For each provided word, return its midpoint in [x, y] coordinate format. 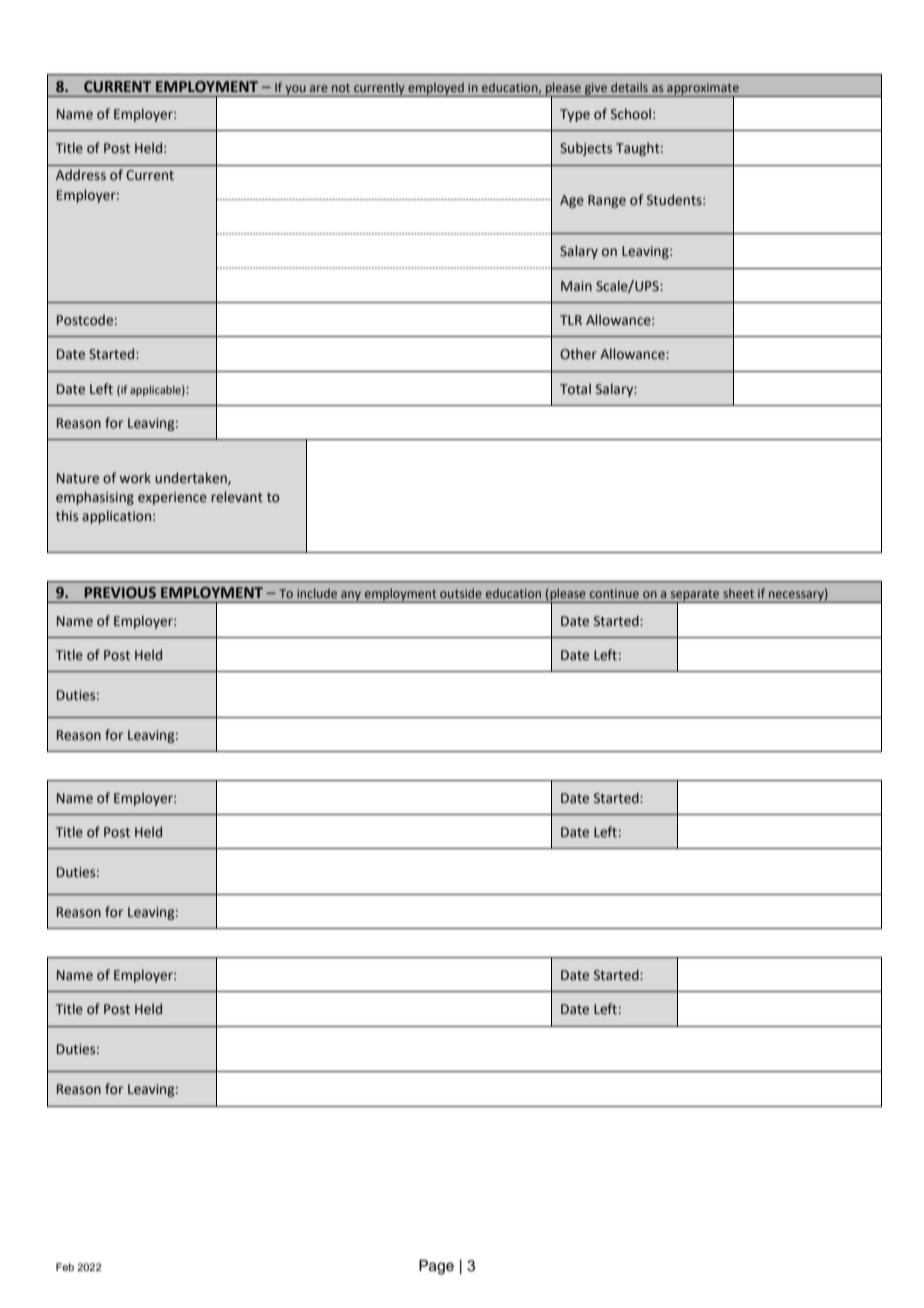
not [341, 88]
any [351, 597]
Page [436, 1267]
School [631, 114]
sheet [738, 593]
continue [614, 593]
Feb [65, 1267]
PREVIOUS [120, 593]
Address [81, 175]
